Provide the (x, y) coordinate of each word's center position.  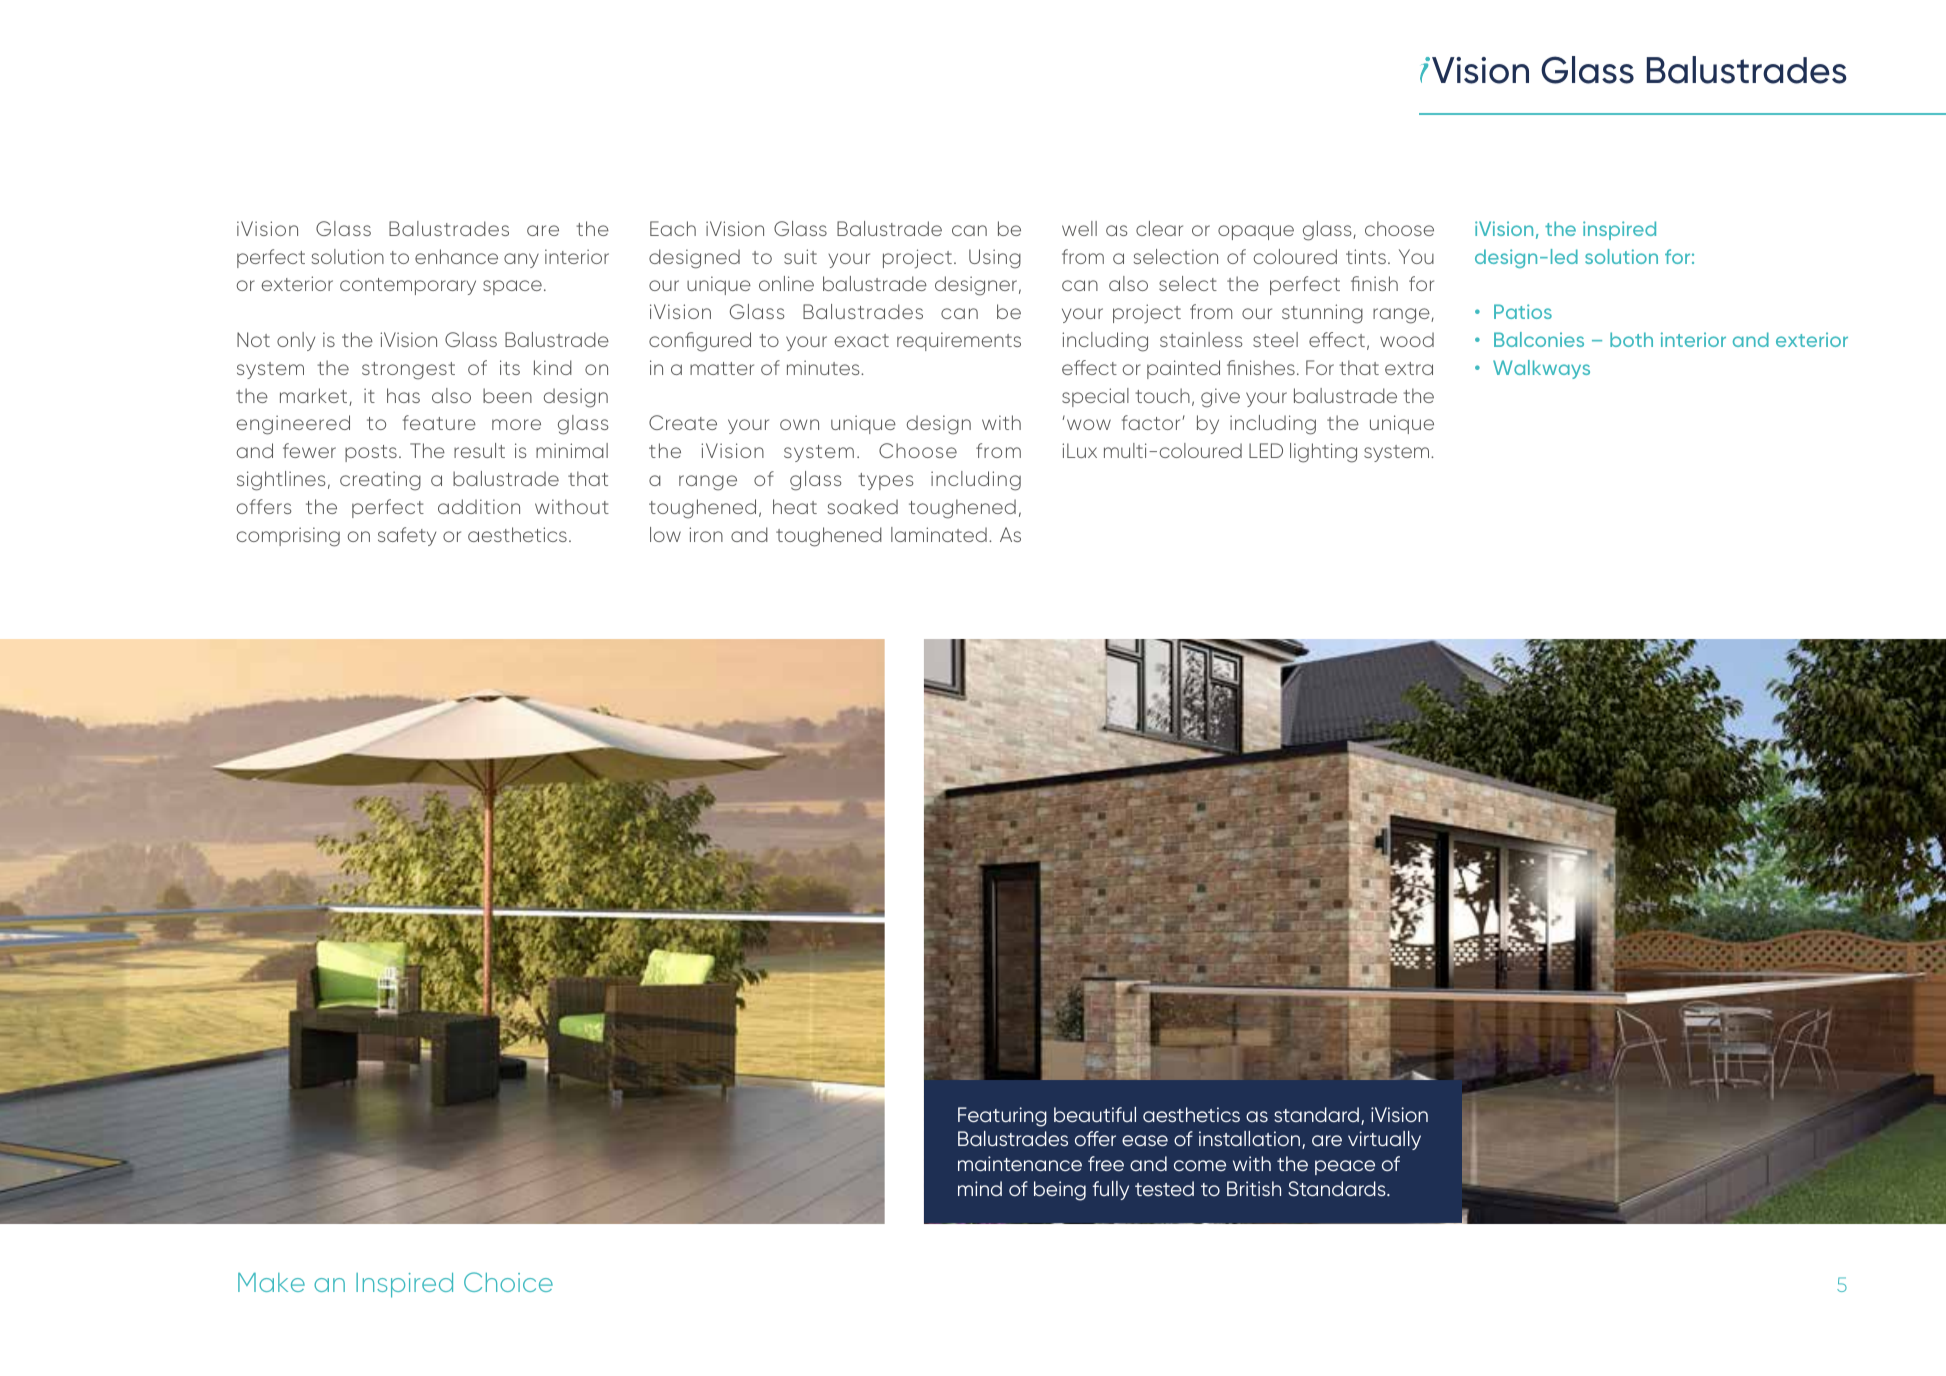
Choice (508, 1282)
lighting (1323, 453)
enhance (456, 256)
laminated (939, 534)
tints (1366, 256)
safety (407, 536)
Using (995, 259)
